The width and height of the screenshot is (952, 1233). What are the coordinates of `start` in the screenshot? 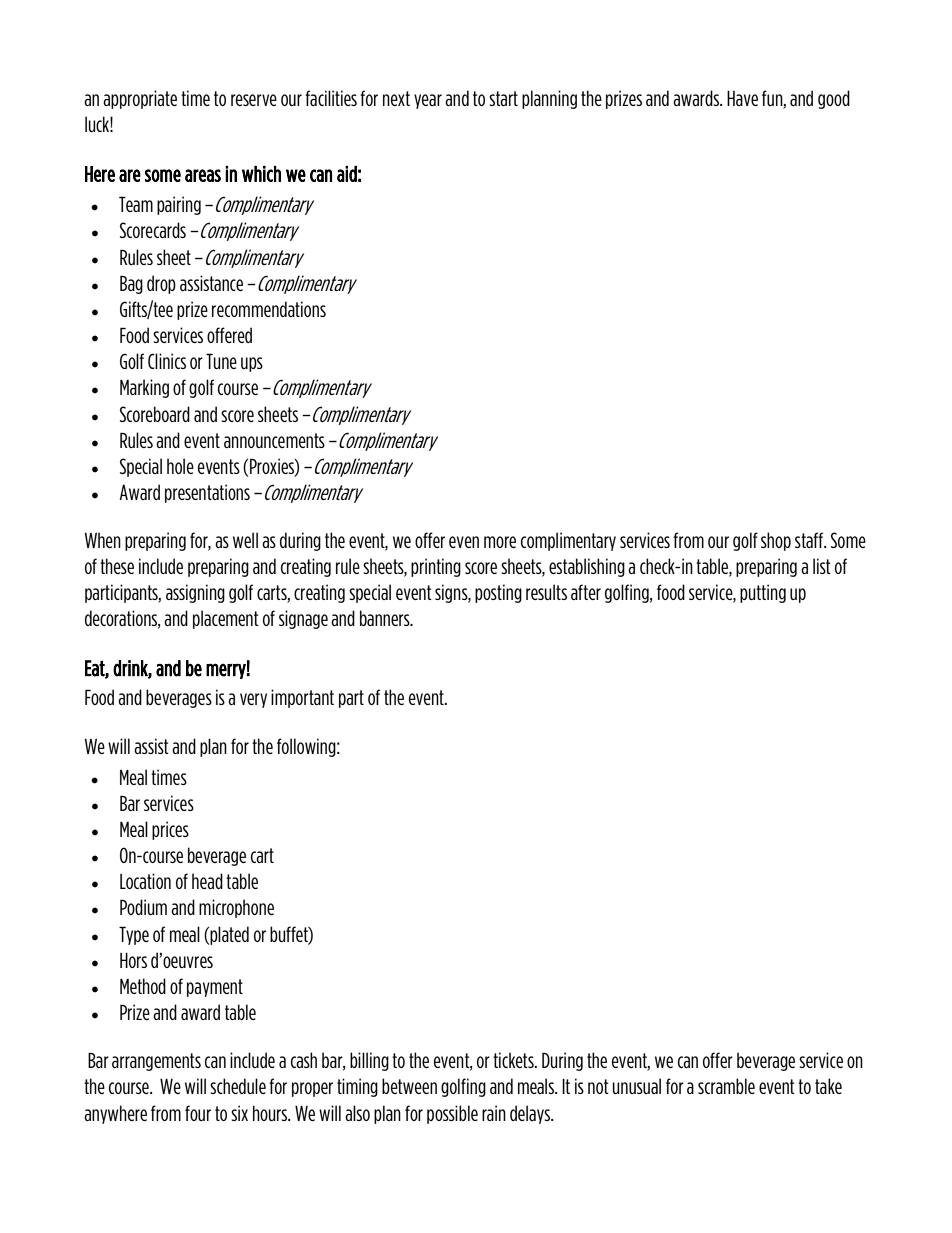 It's located at (503, 98).
